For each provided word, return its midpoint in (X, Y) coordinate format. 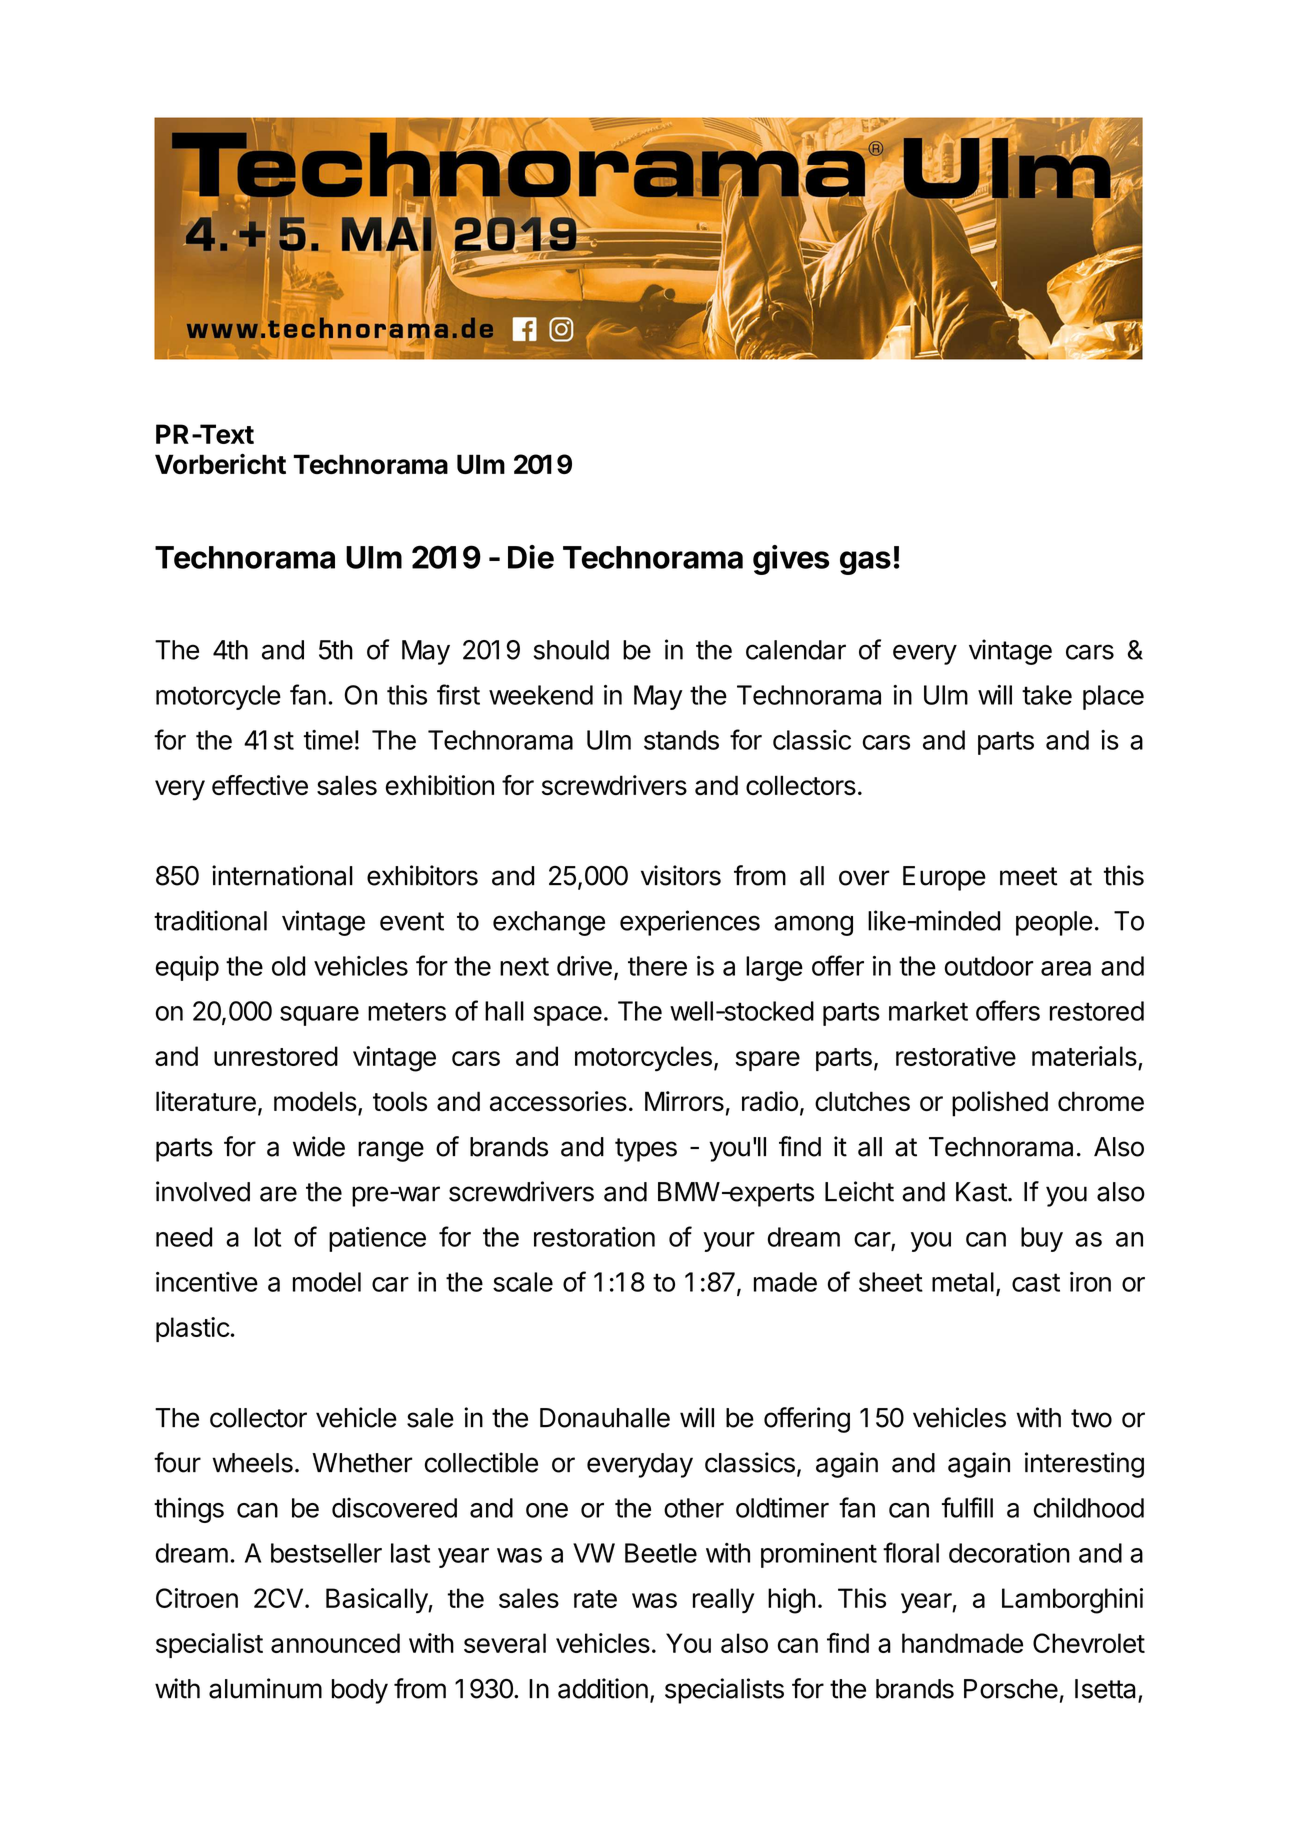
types (646, 1150)
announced (335, 1643)
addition (603, 1688)
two (1091, 1418)
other (694, 1508)
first (458, 694)
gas (865, 563)
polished (1000, 1104)
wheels (252, 1463)
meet (1028, 876)
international (282, 875)
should (571, 650)
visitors (681, 875)
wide (319, 1146)
